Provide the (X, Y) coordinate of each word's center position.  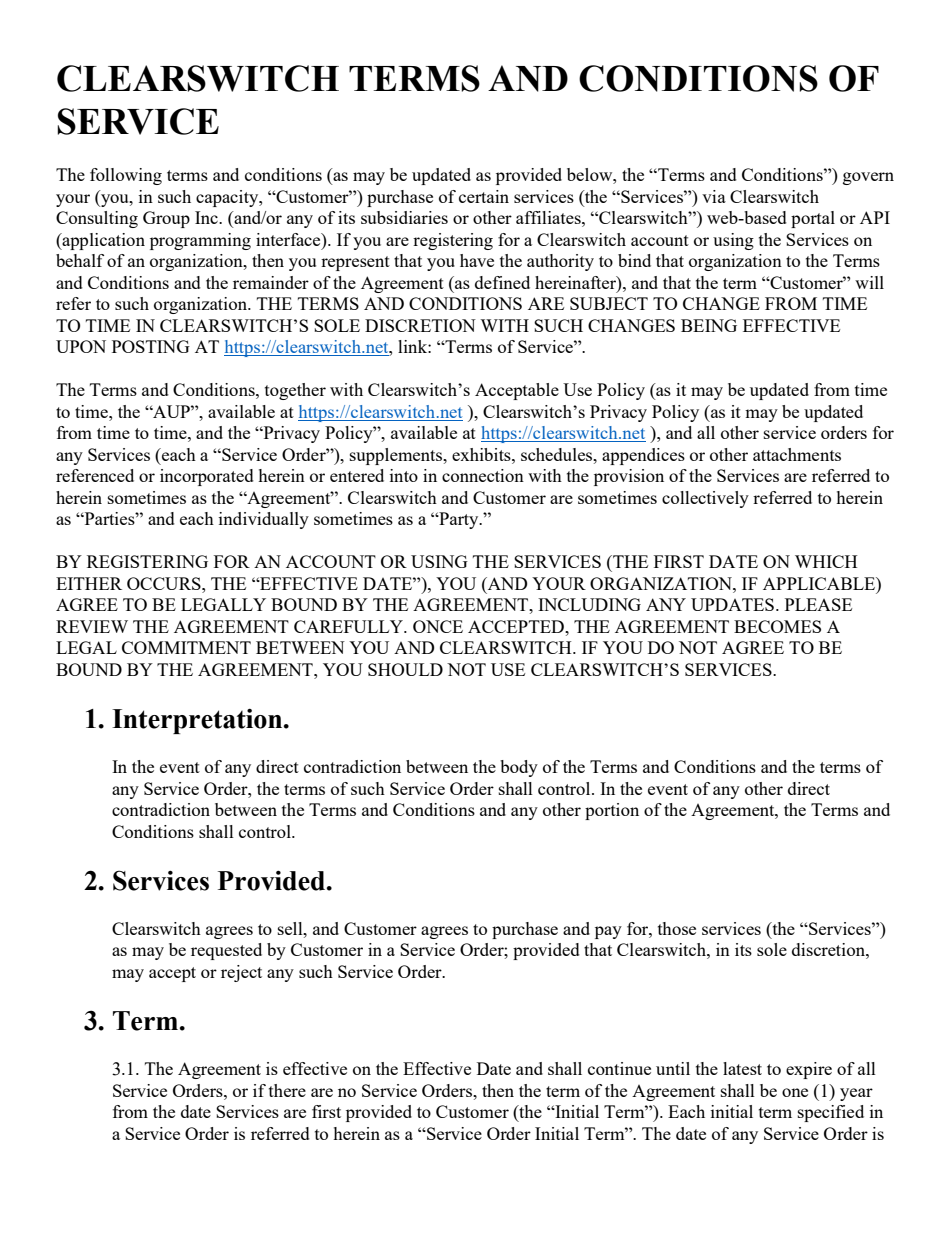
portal (813, 219)
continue (619, 1068)
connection (483, 475)
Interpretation (198, 721)
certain (484, 196)
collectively (705, 499)
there (287, 1090)
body (519, 768)
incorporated (207, 477)
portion (612, 811)
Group (166, 219)
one (795, 1092)
